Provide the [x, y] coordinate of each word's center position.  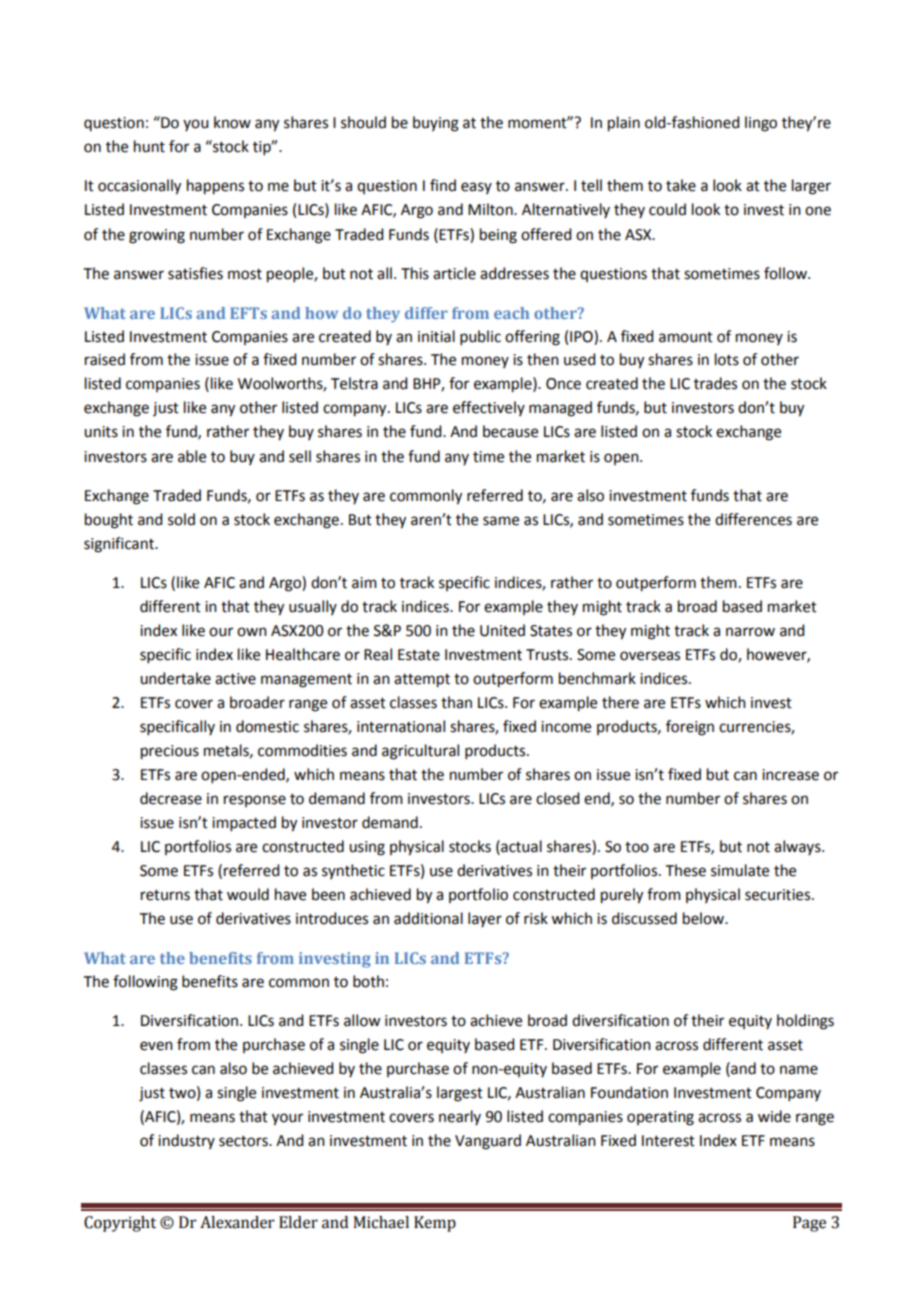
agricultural [420, 752]
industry [186, 1141]
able [192, 456]
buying [436, 124]
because [510, 431]
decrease [171, 798]
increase [790, 775]
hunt [149, 146]
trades [715, 383]
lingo [761, 124]
